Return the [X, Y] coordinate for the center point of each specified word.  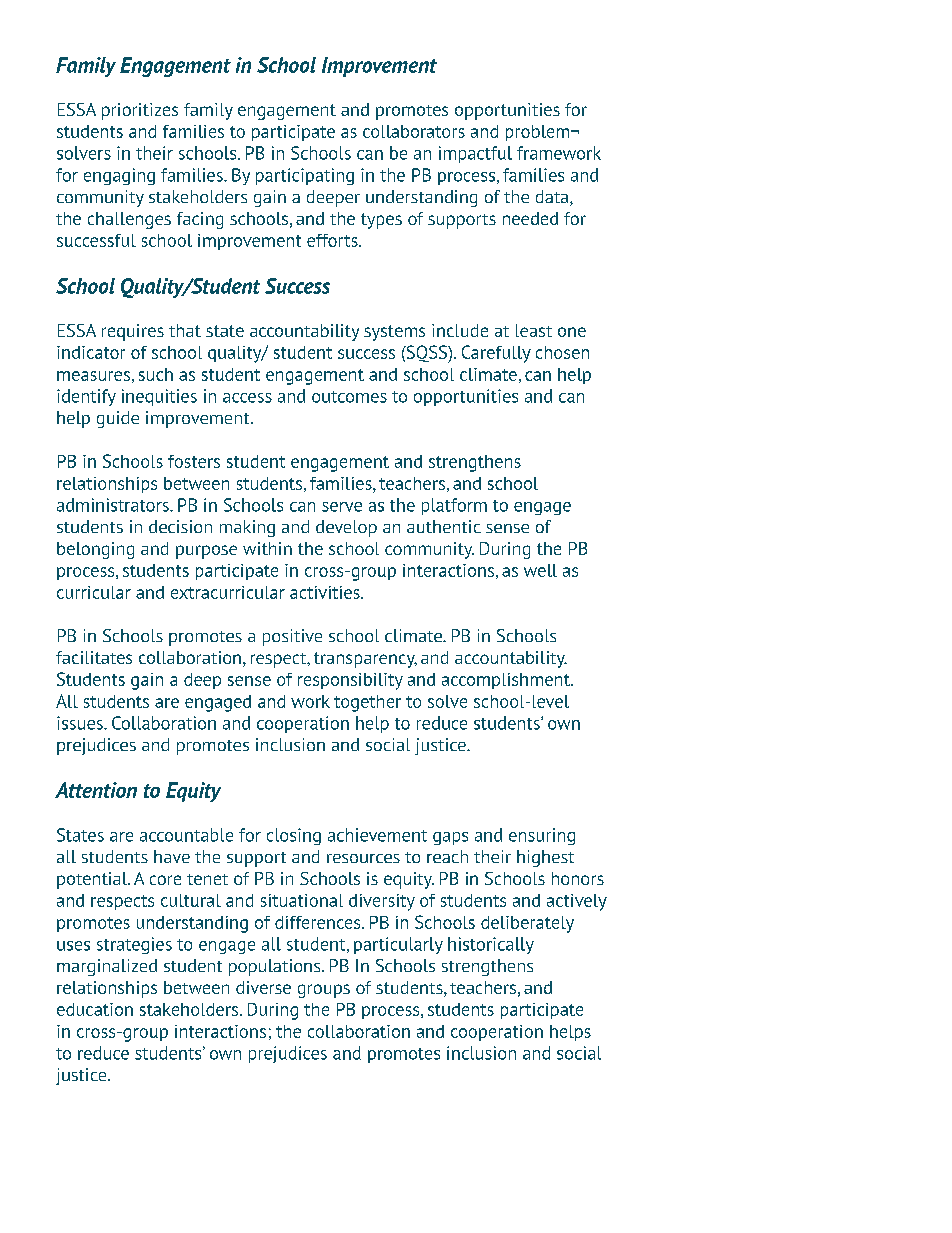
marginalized [107, 967]
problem [537, 133]
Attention [96, 790]
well [540, 570]
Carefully [496, 354]
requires [133, 332]
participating [305, 176]
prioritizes [140, 111]
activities [326, 592]
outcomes [349, 397]
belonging [95, 550]
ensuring [542, 836]
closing [294, 836]
